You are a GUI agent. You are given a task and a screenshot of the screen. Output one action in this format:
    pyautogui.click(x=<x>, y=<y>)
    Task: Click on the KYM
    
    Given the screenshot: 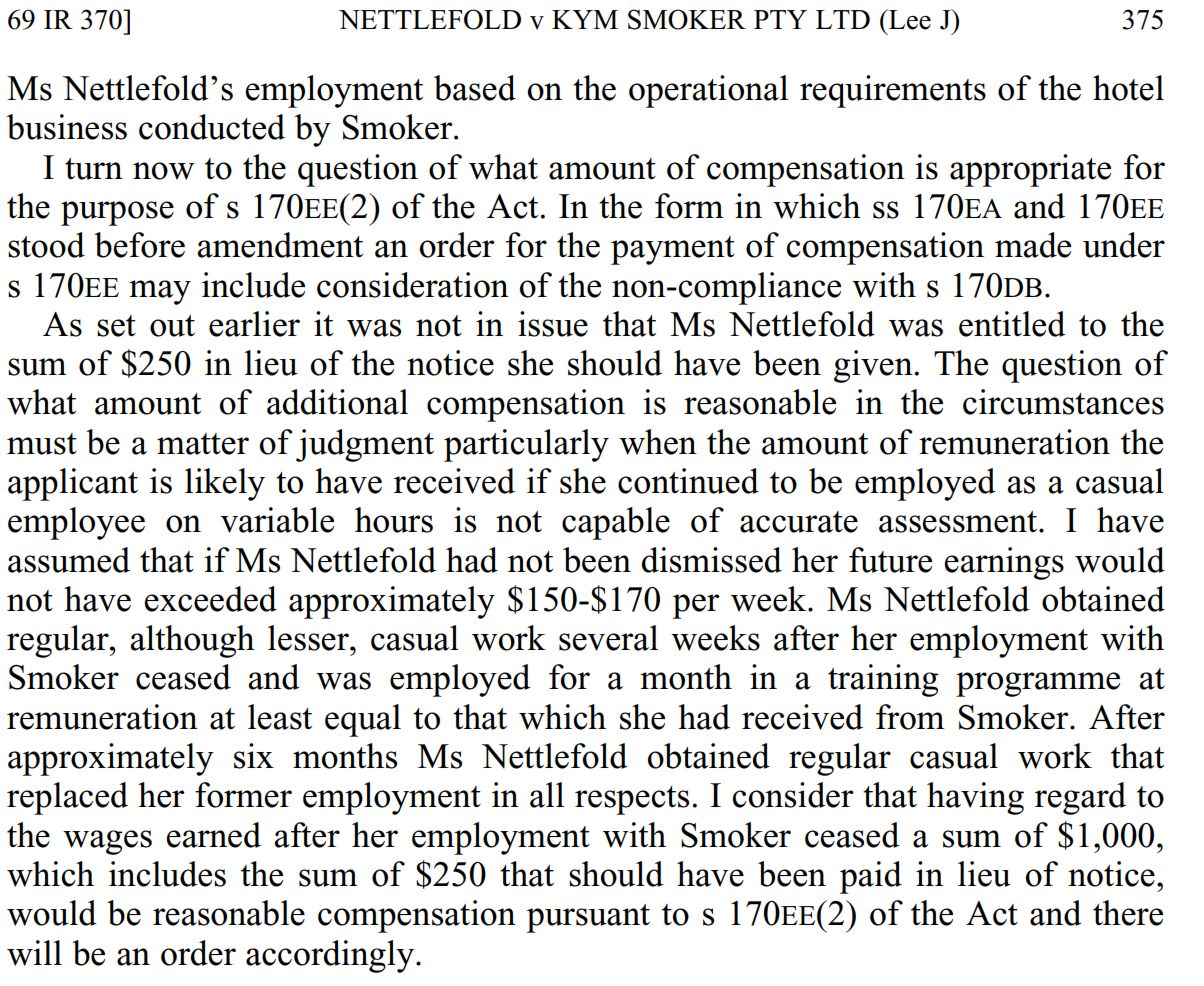 What is the action you would take?
    pyautogui.click(x=585, y=19)
